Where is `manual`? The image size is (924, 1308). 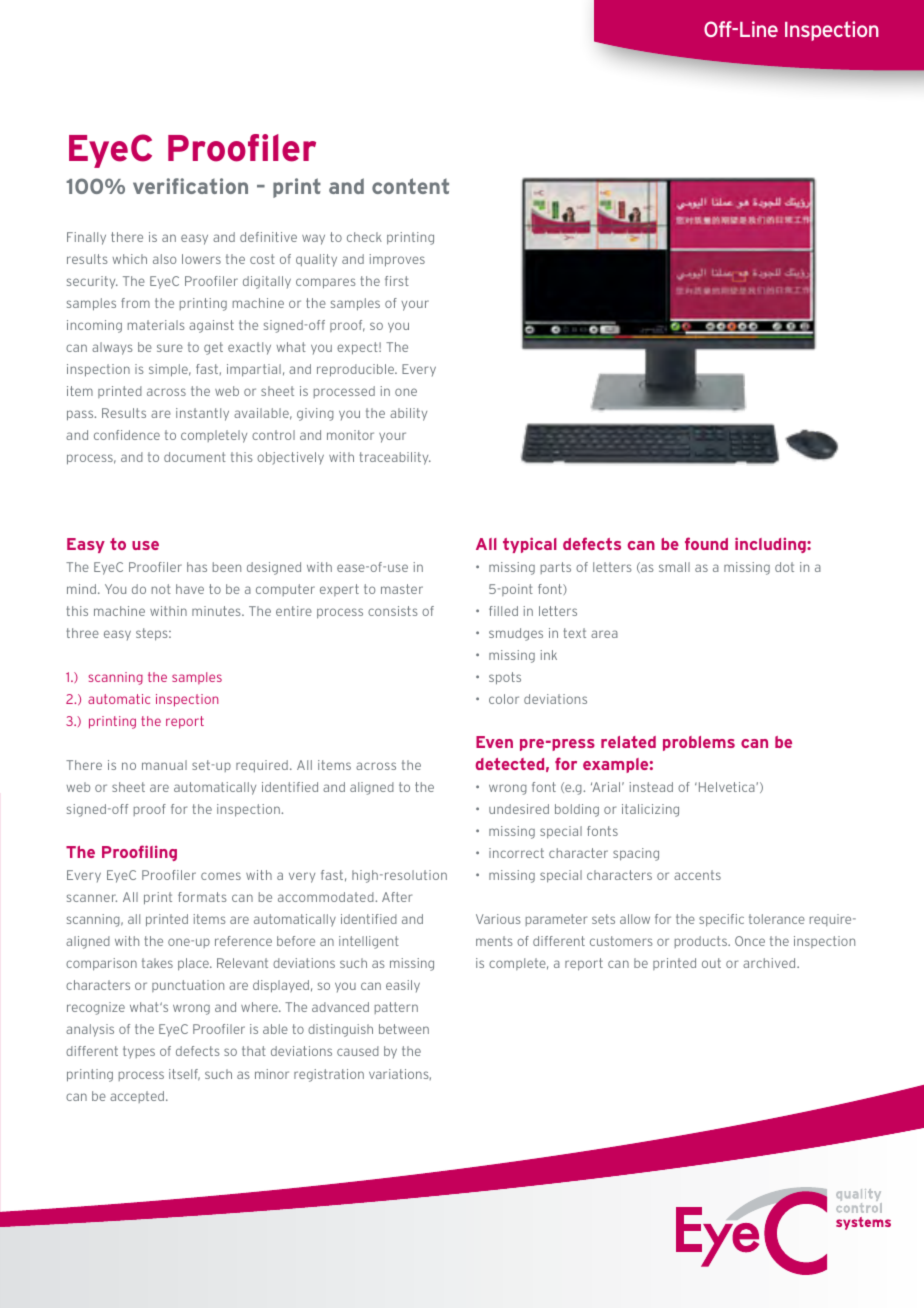
manual is located at coordinates (164, 765).
